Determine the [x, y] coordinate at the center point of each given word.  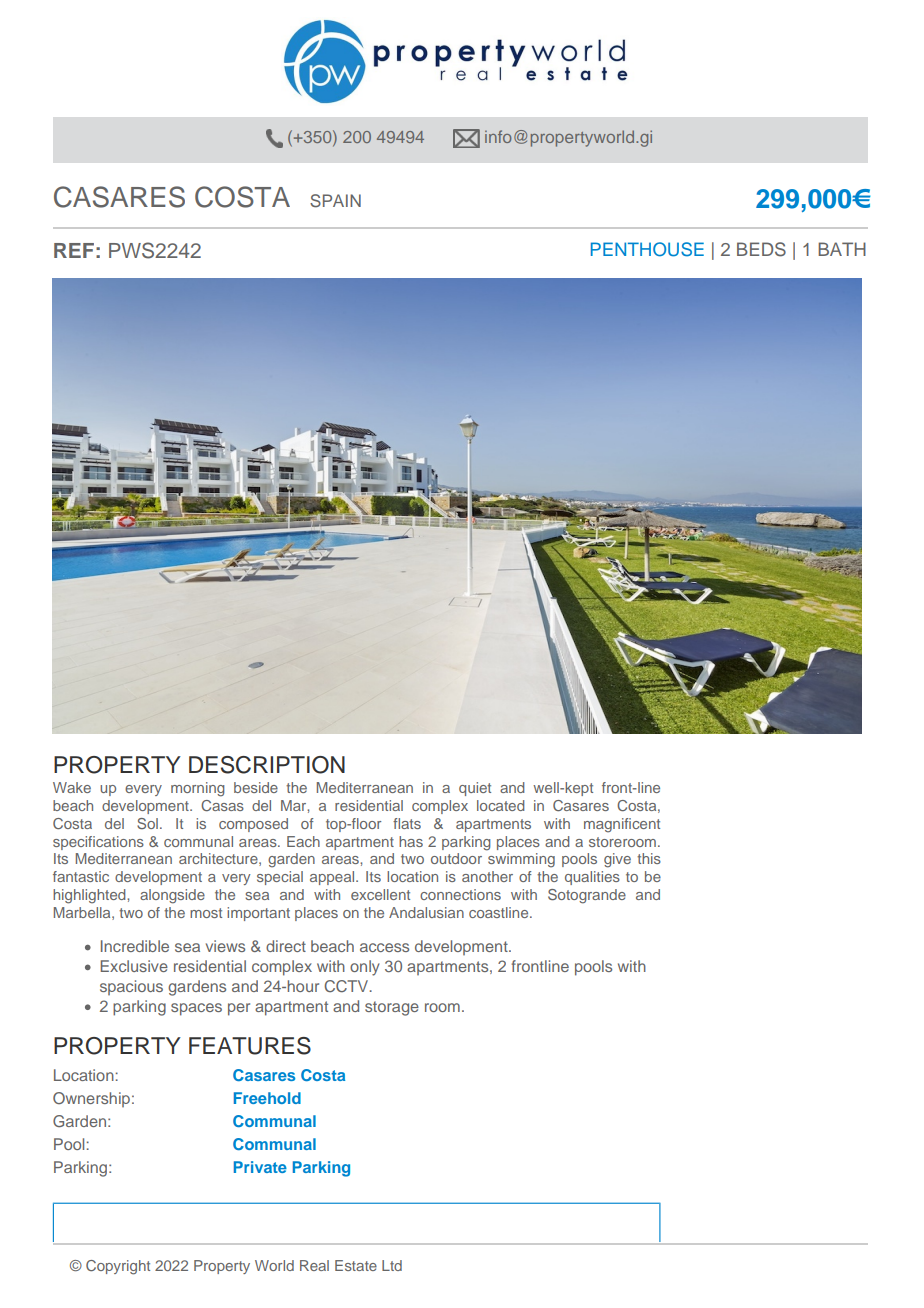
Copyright [118, 1267]
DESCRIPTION [267, 765]
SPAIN [335, 201]
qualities [592, 878]
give [617, 860]
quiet [475, 789]
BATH [842, 249]
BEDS [761, 249]
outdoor [456, 858]
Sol [147, 823]
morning [198, 789]
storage [392, 1008]
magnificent [622, 825]
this [649, 858]
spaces [196, 1009]
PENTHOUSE [647, 249]
